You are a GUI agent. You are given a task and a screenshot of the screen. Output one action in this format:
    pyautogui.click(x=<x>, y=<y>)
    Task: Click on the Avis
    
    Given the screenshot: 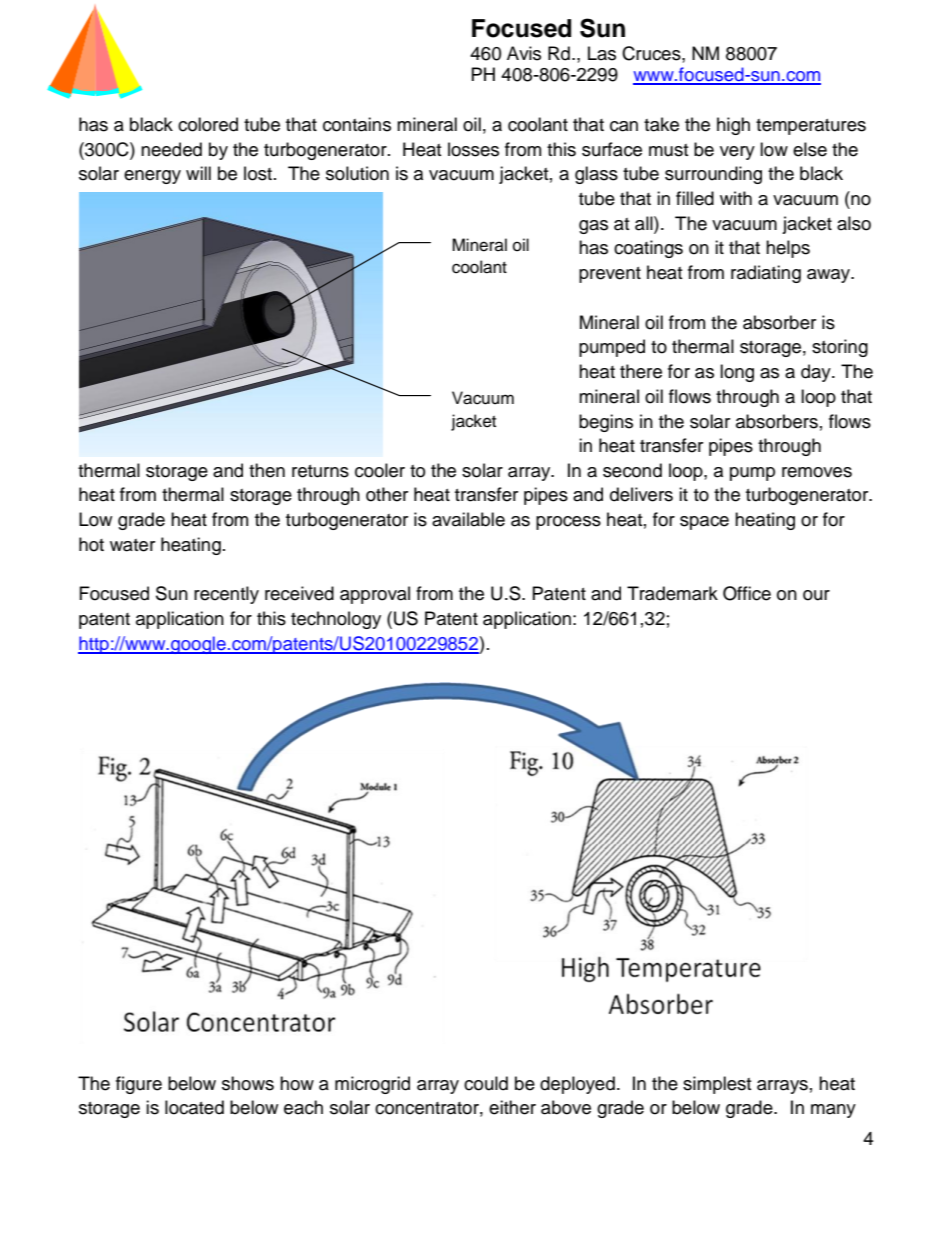 What is the action you would take?
    pyautogui.click(x=524, y=53)
